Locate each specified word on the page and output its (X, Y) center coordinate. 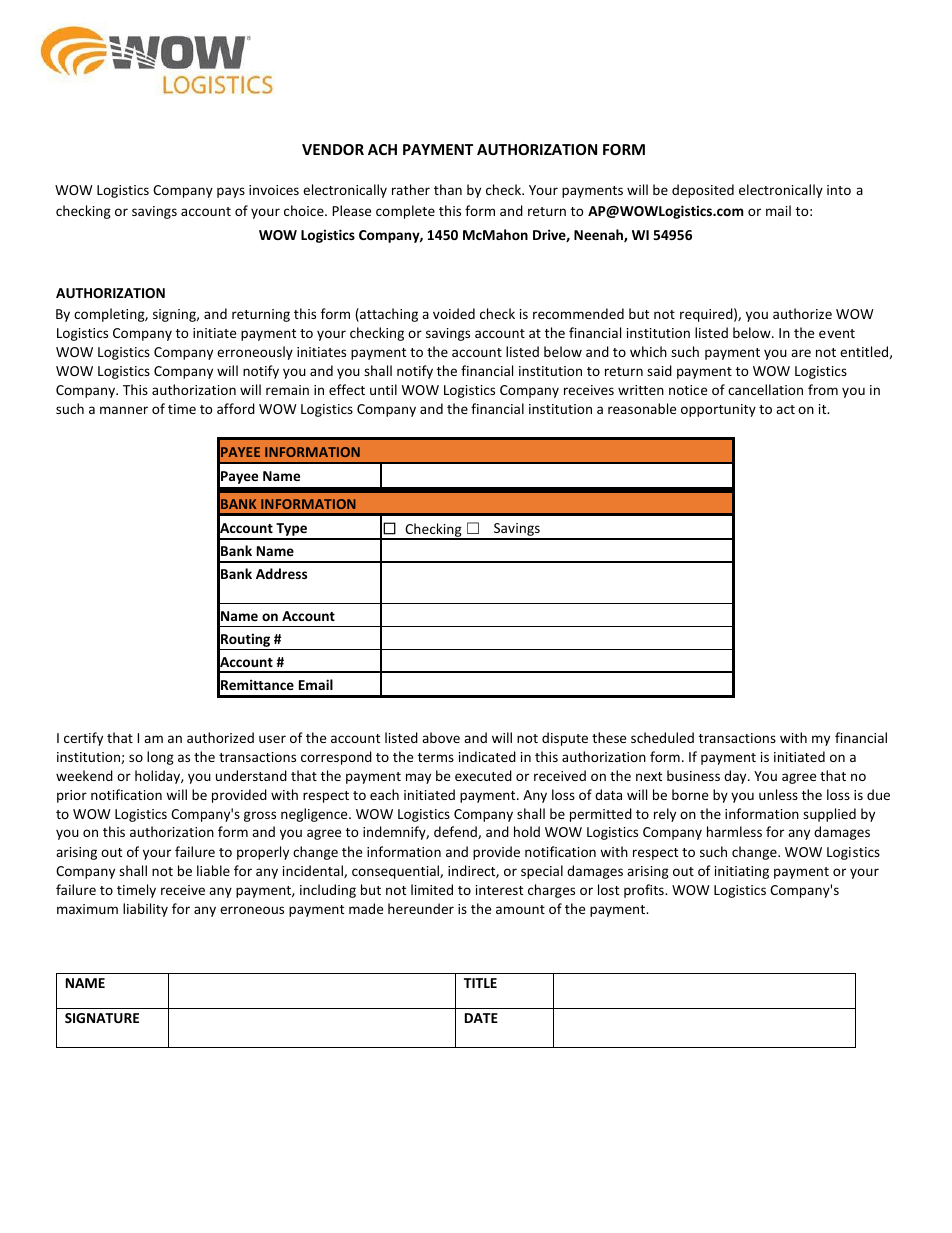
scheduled (662, 737)
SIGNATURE (102, 1018)
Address (281, 573)
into (839, 190)
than (448, 189)
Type (292, 531)
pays (231, 192)
